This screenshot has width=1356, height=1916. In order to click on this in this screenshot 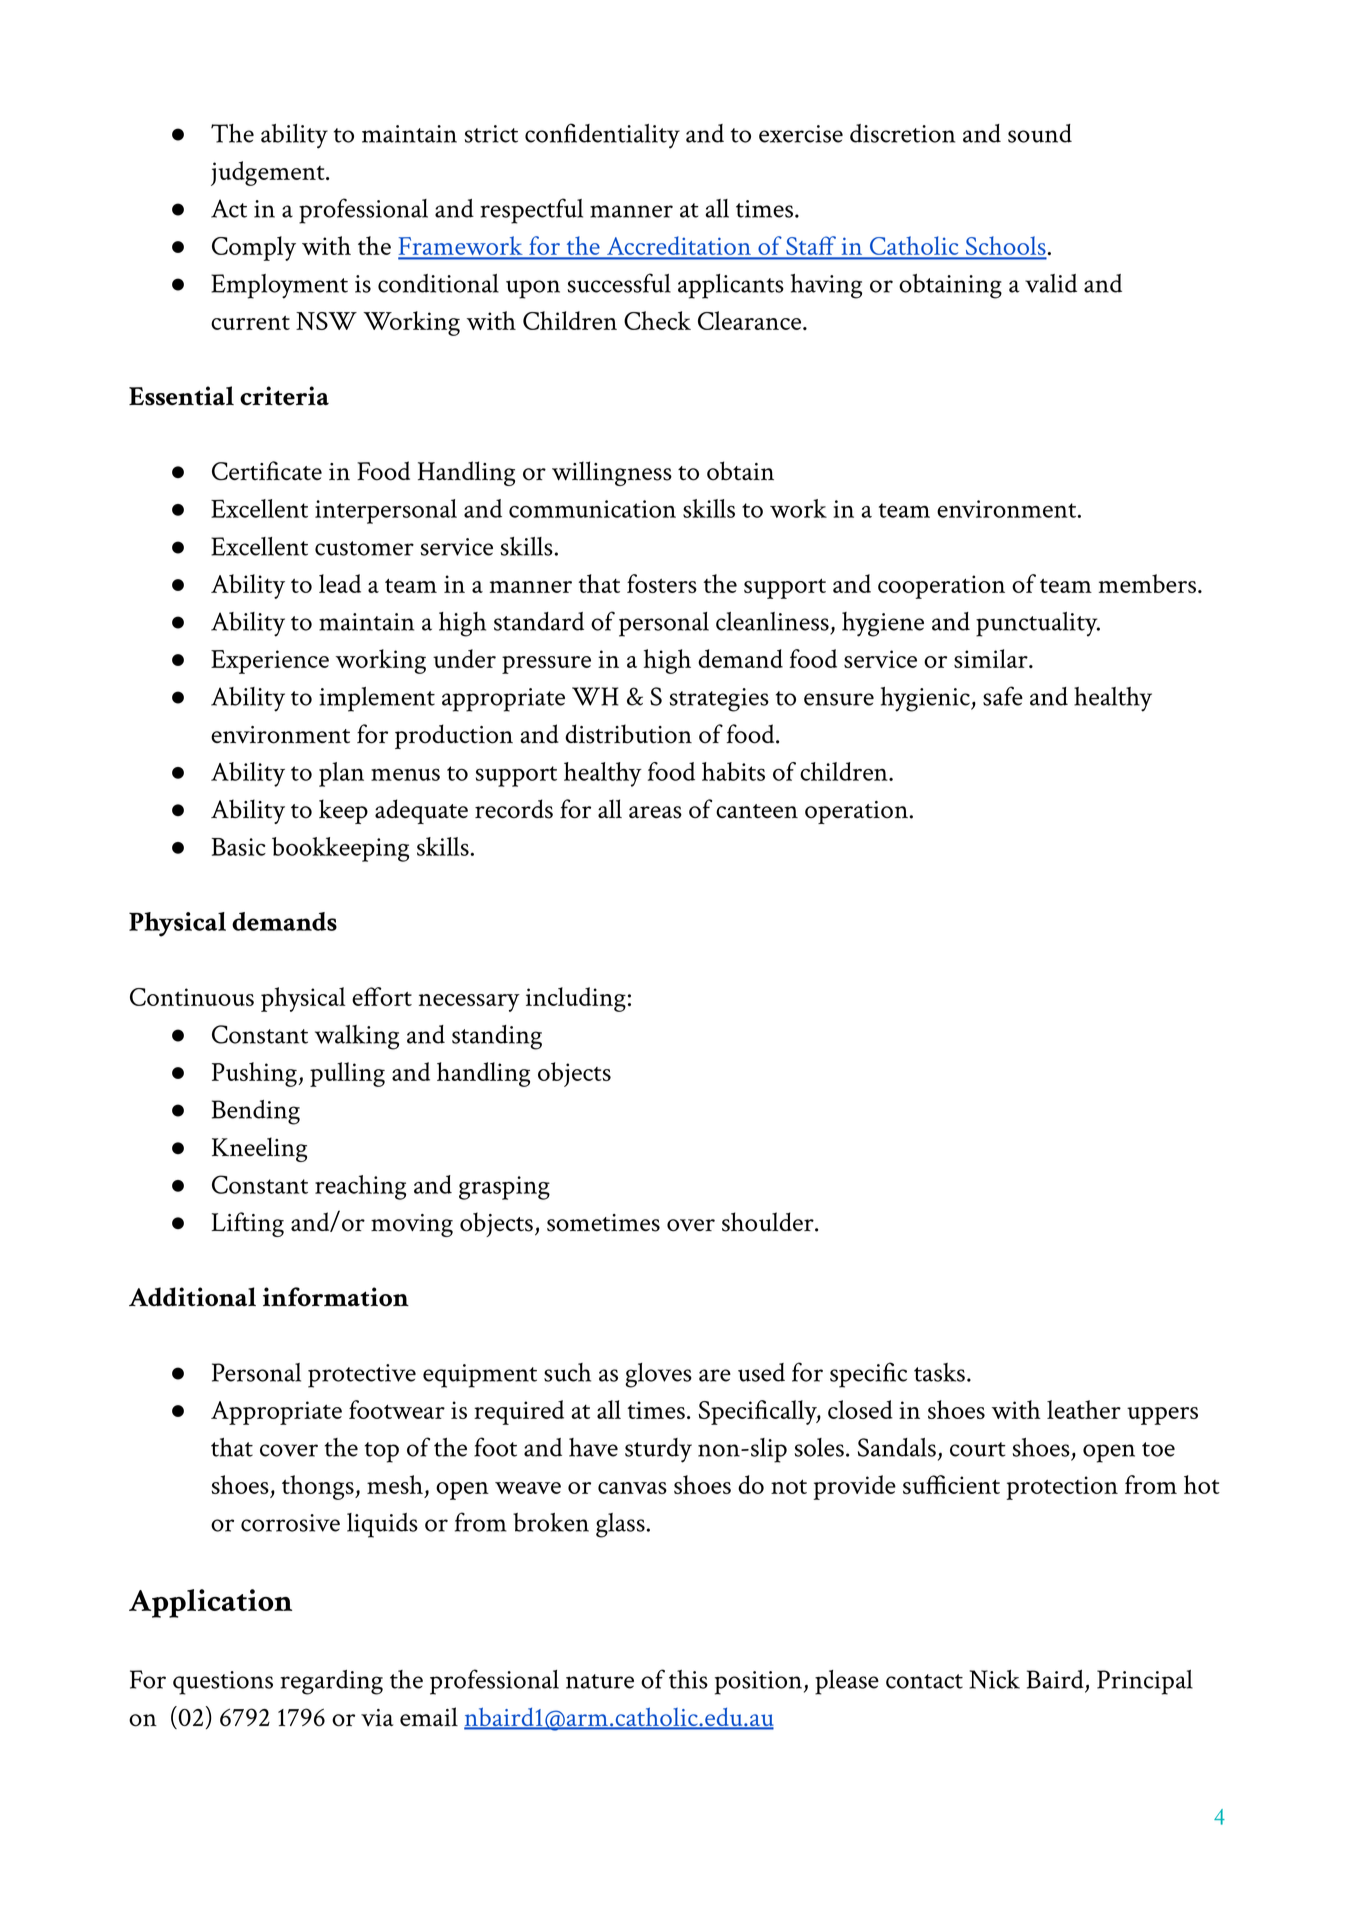, I will do `click(688, 1679)`.
